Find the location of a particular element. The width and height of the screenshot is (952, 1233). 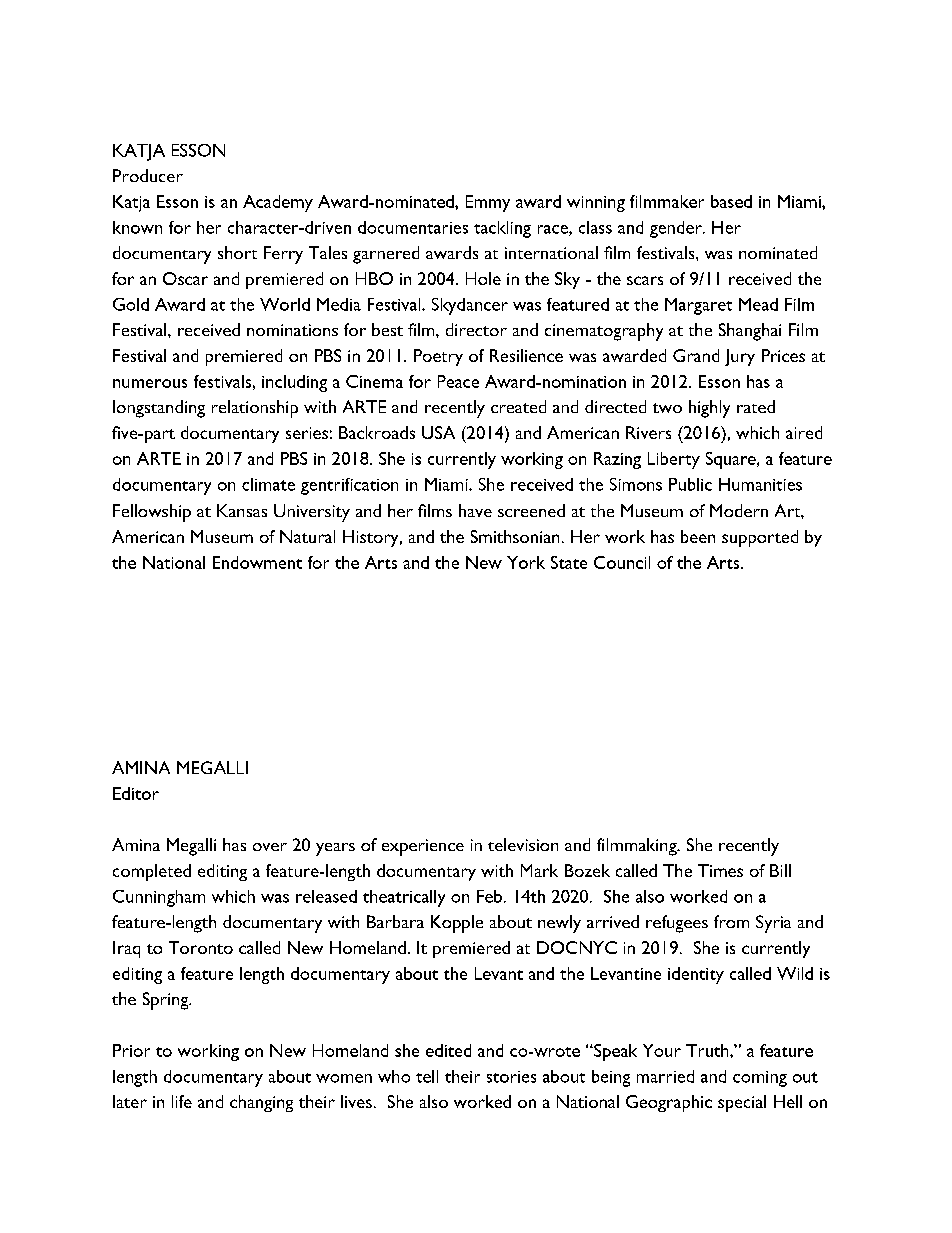

Emmy is located at coordinates (488, 203).
